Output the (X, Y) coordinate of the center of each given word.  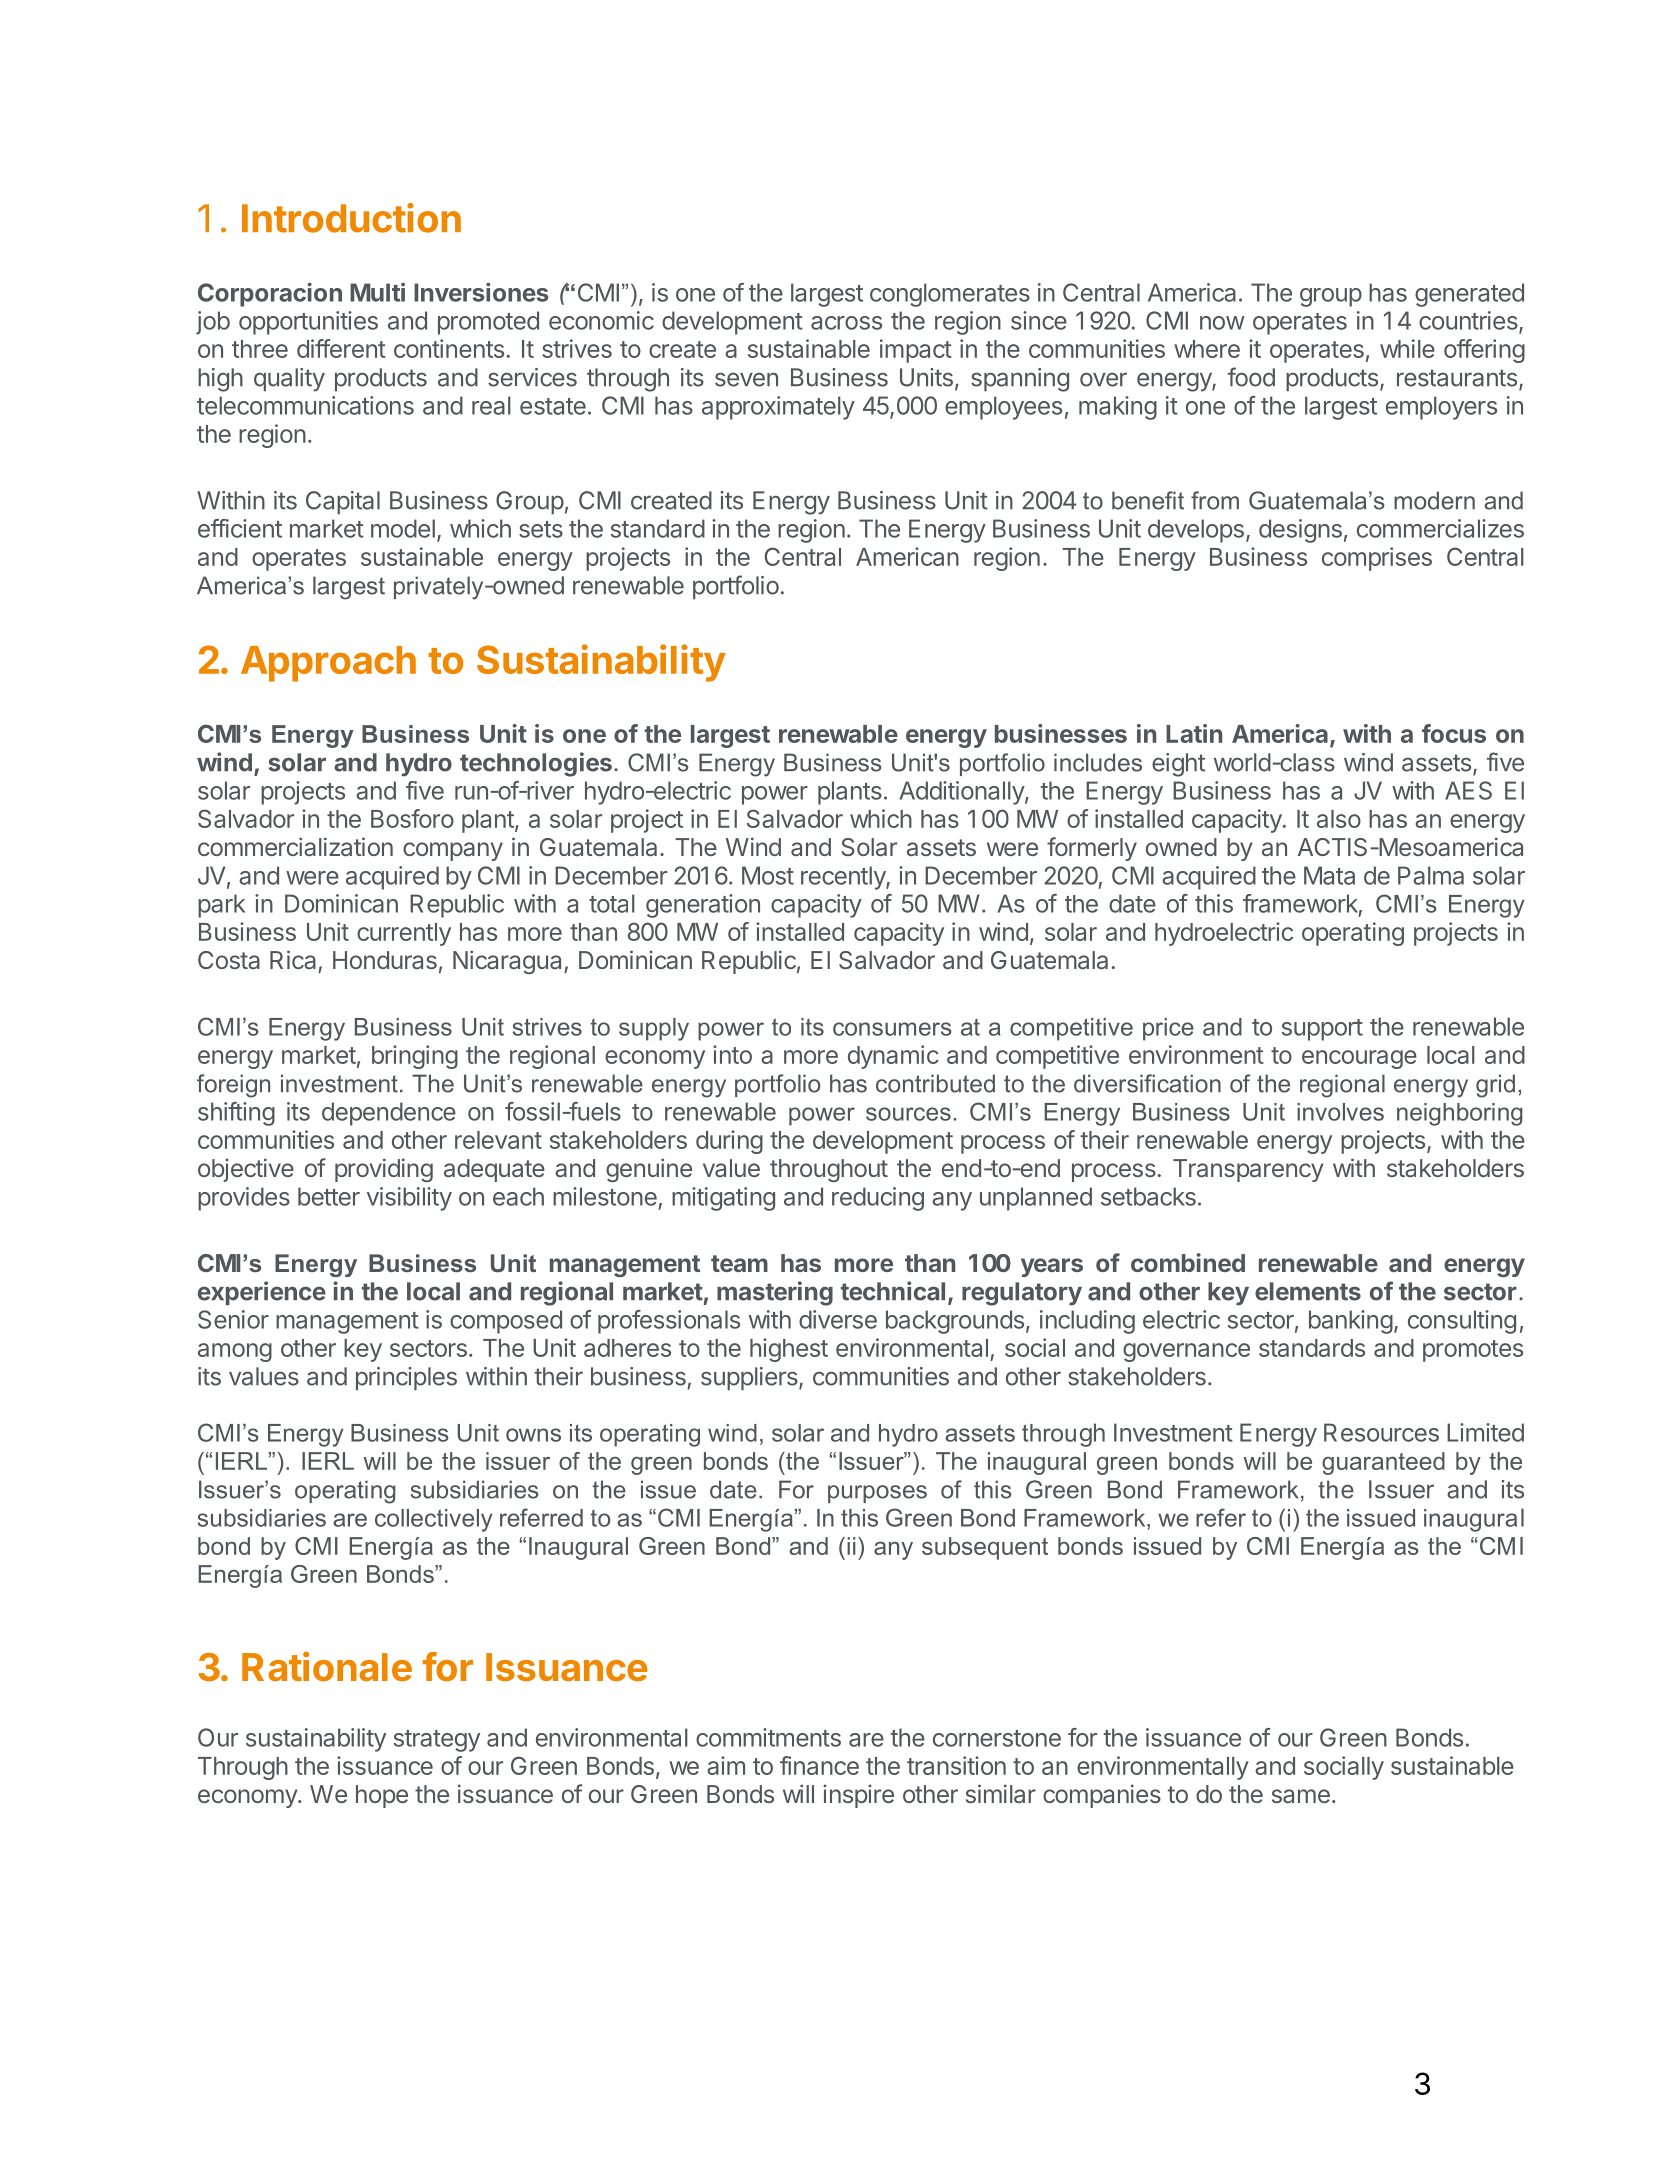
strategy (437, 1741)
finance (819, 1765)
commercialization (295, 846)
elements (1308, 1291)
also (1339, 819)
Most (768, 875)
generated (1469, 295)
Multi (377, 292)
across (846, 323)
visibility (409, 1199)
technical (893, 1291)
